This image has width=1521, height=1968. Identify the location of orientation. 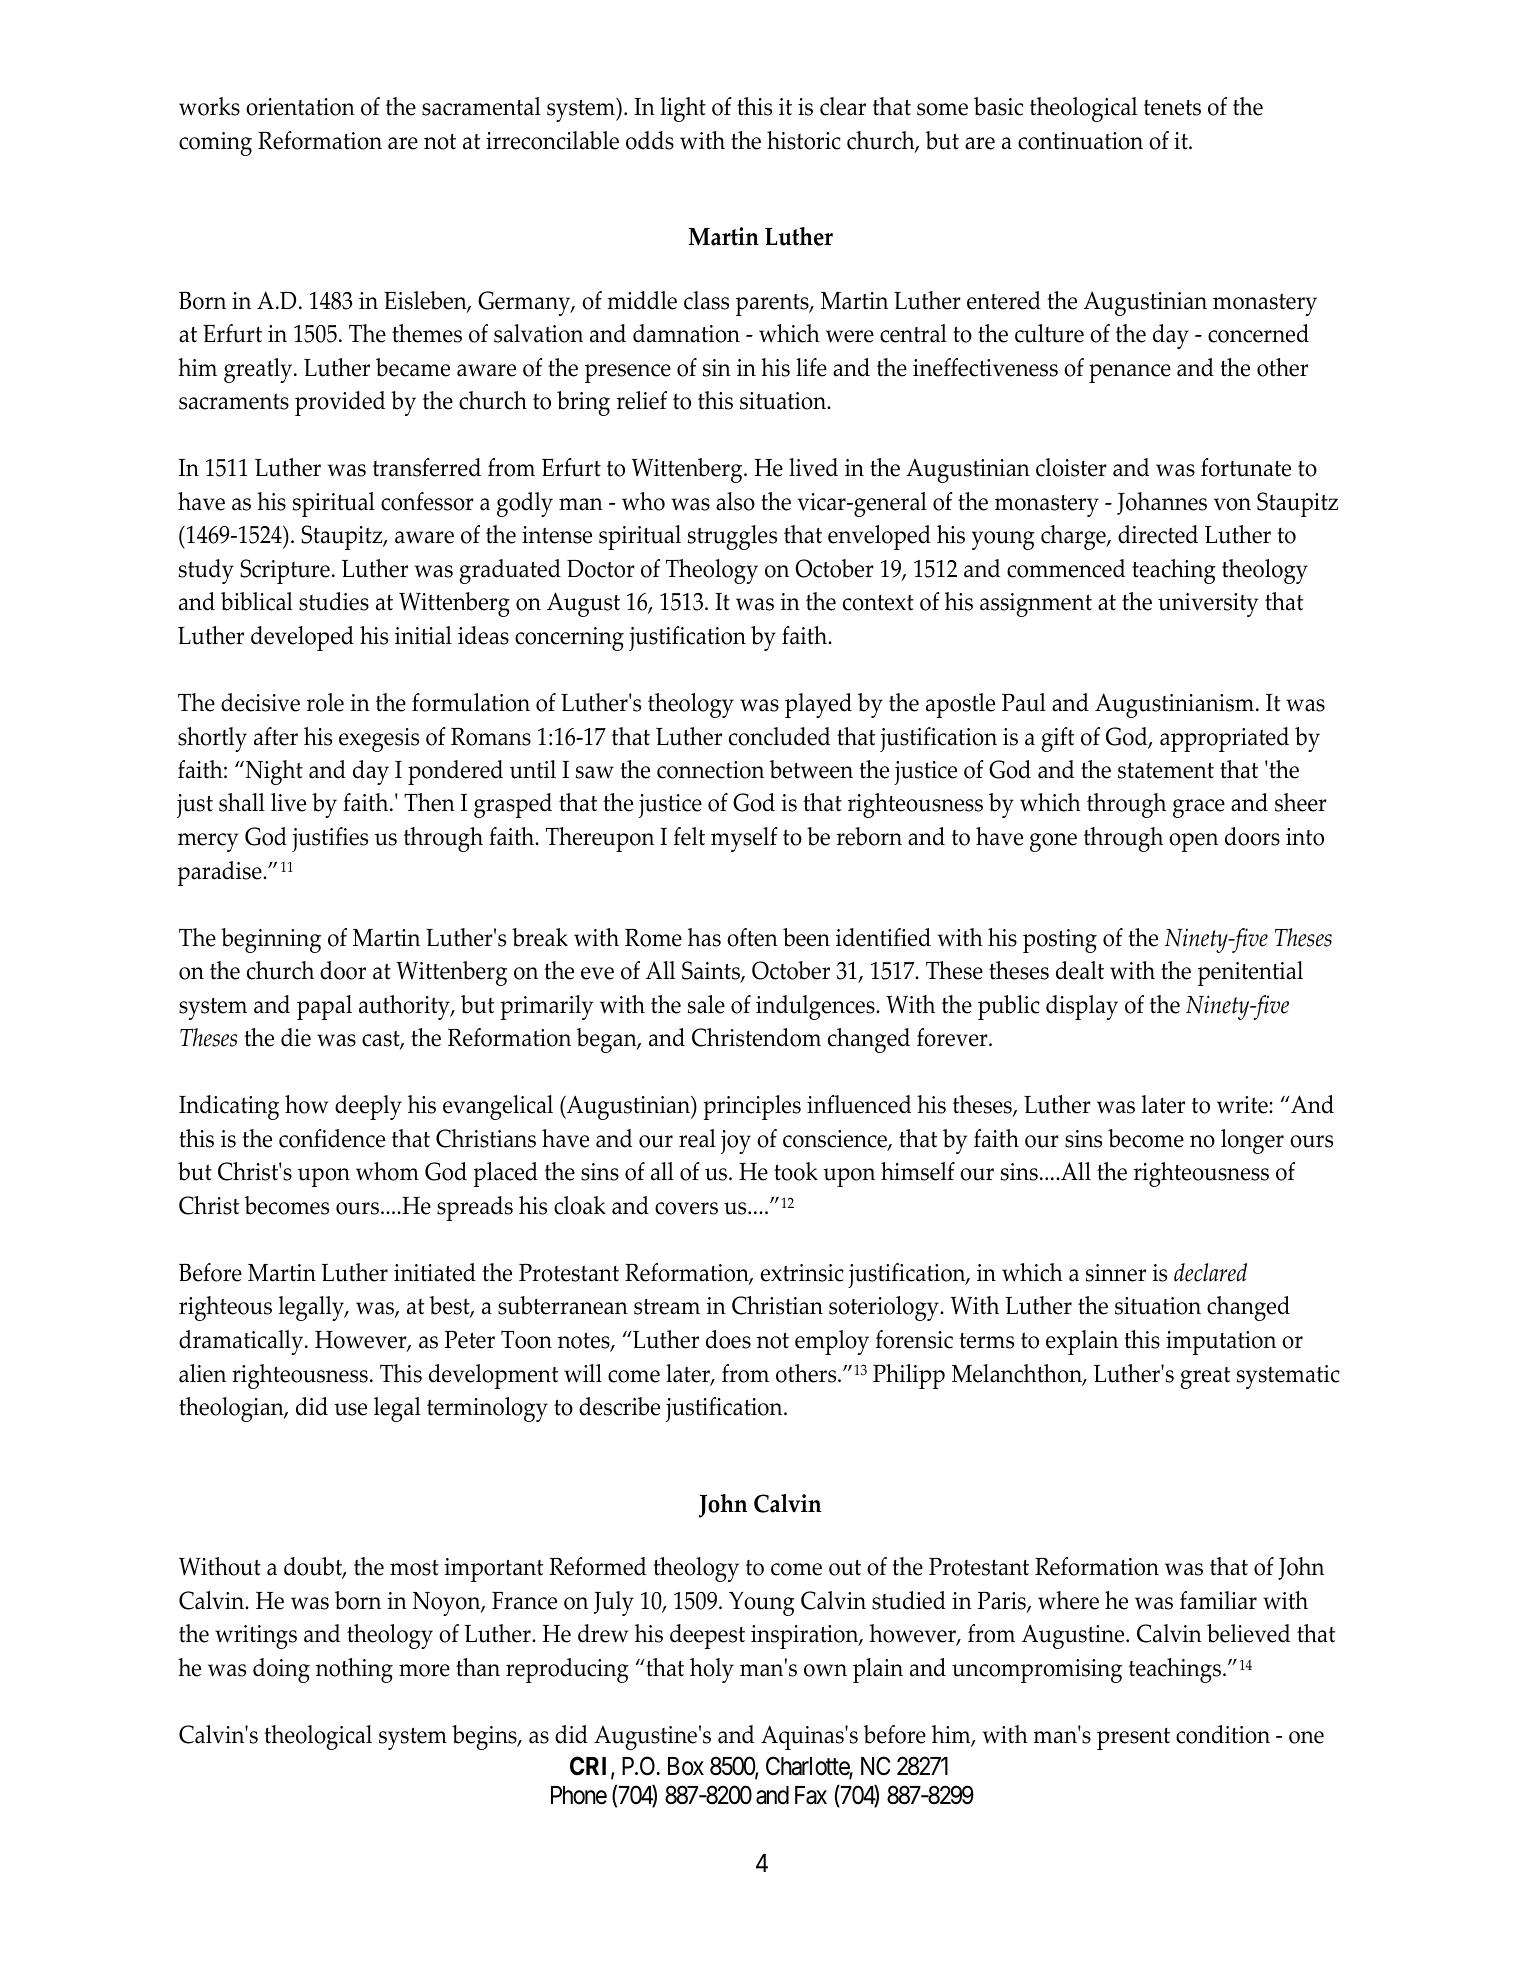
(300, 107).
